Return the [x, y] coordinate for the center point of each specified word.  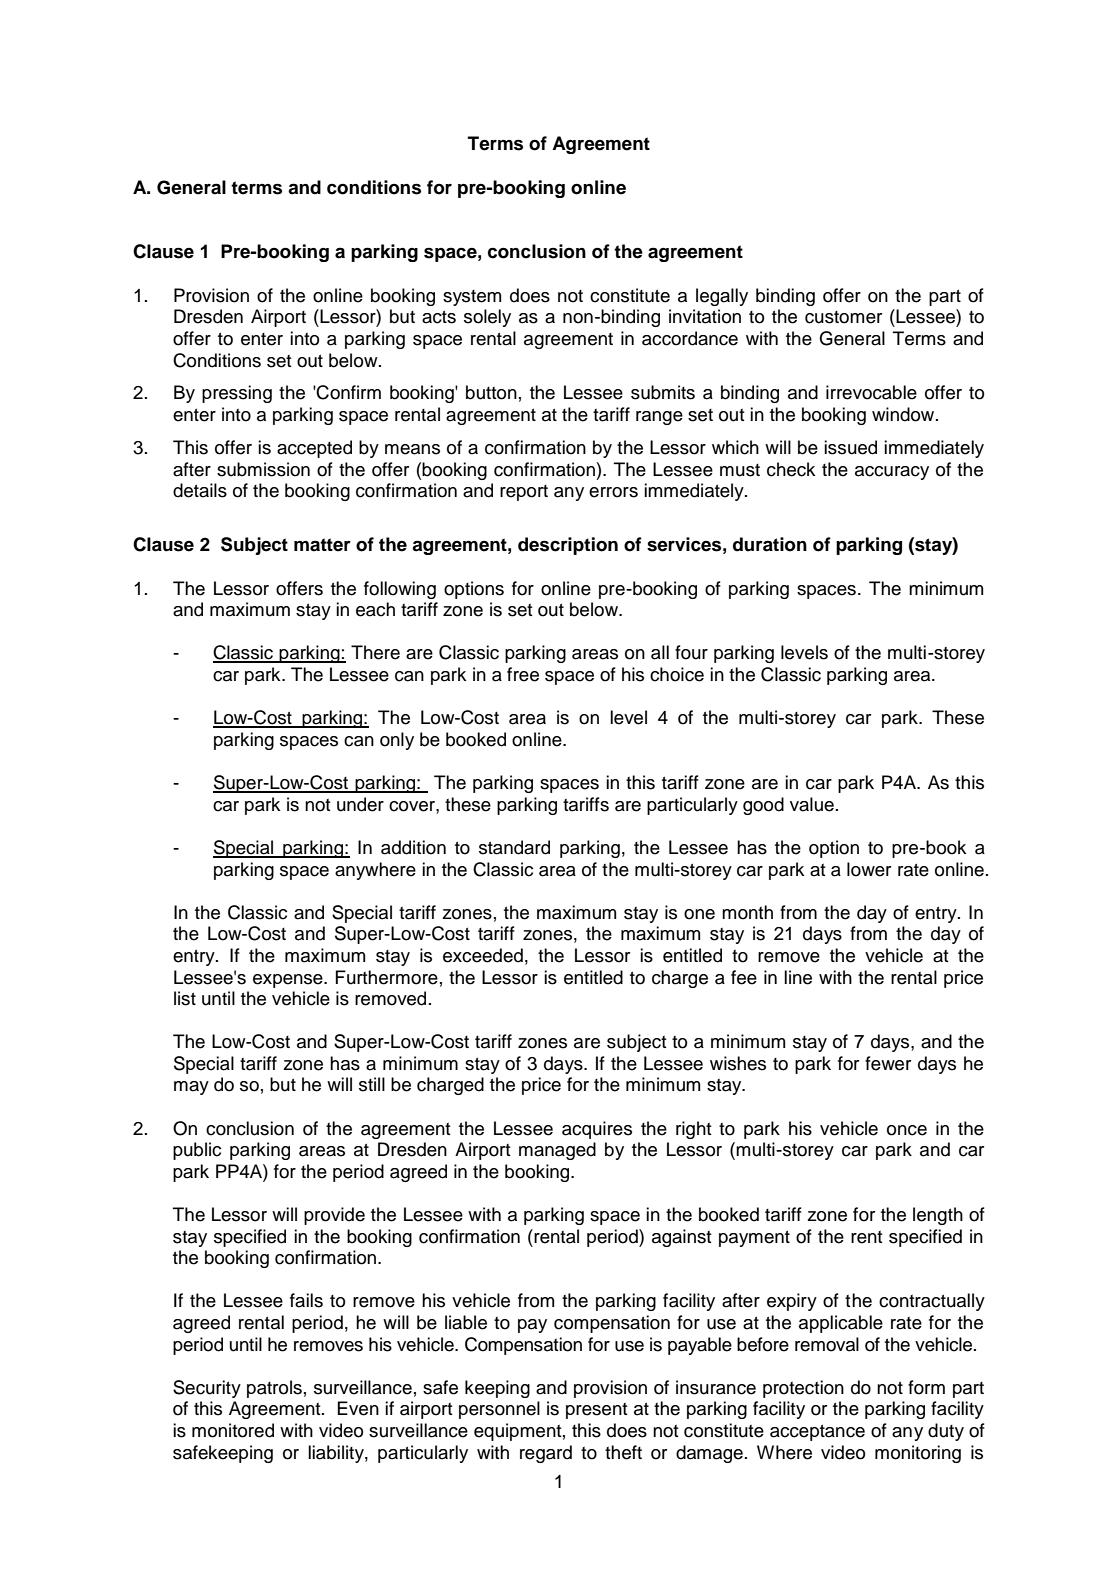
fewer [888, 1063]
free [523, 674]
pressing [237, 394]
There [375, 652]
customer [843, 317]
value [812, 804]
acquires [597, 1130]
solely [487, 318]
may [191, 1088]
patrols [274, 1389]
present [597, 1411]
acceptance [817, 1432]
